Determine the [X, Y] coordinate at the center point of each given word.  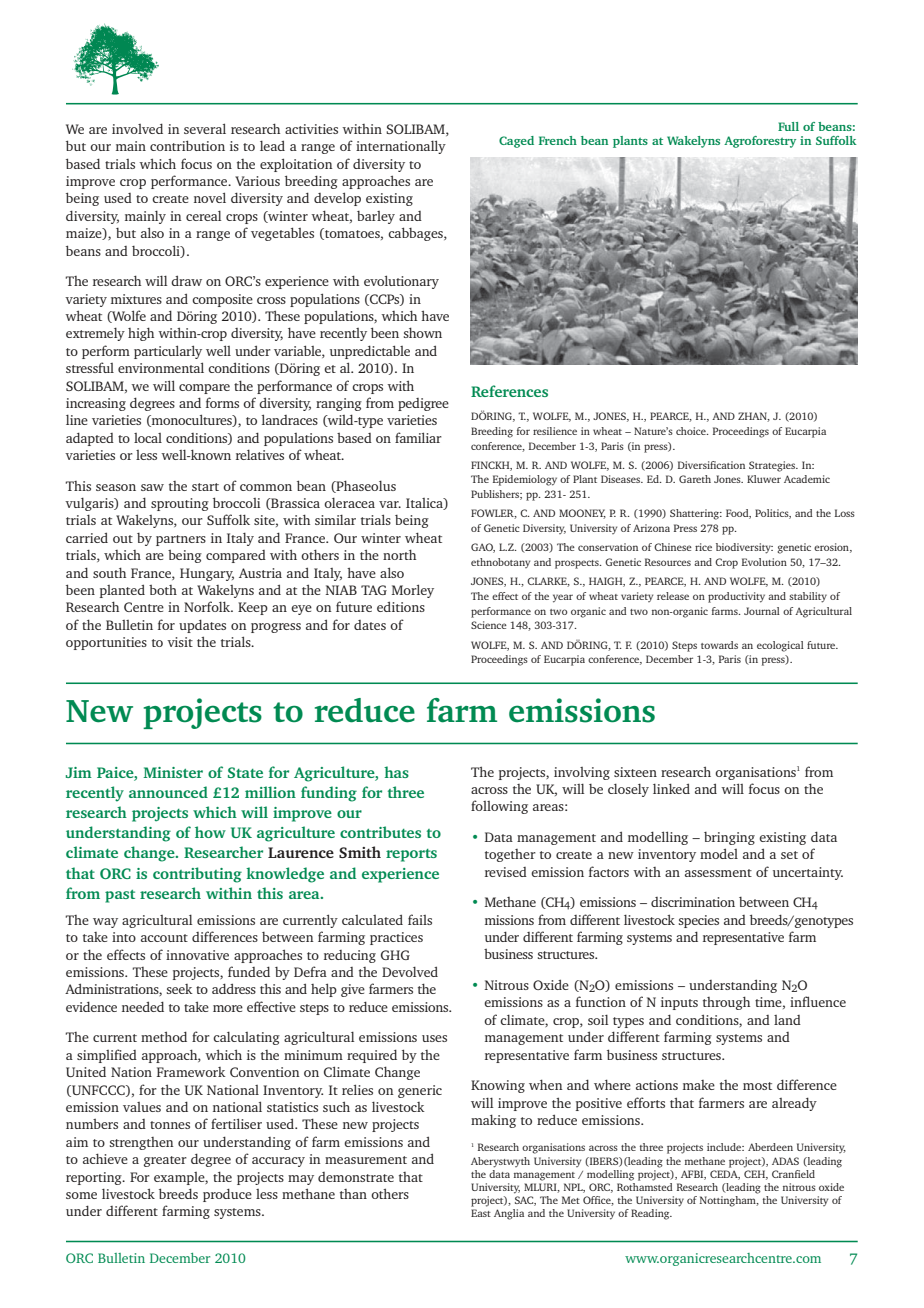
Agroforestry [760, 142]
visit [180, 642]
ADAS [785, 1161]
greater [165, 1161]
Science [489, 625]
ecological [780, 646]
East [481, 1213]
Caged [516, 142]
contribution [187, 145]
